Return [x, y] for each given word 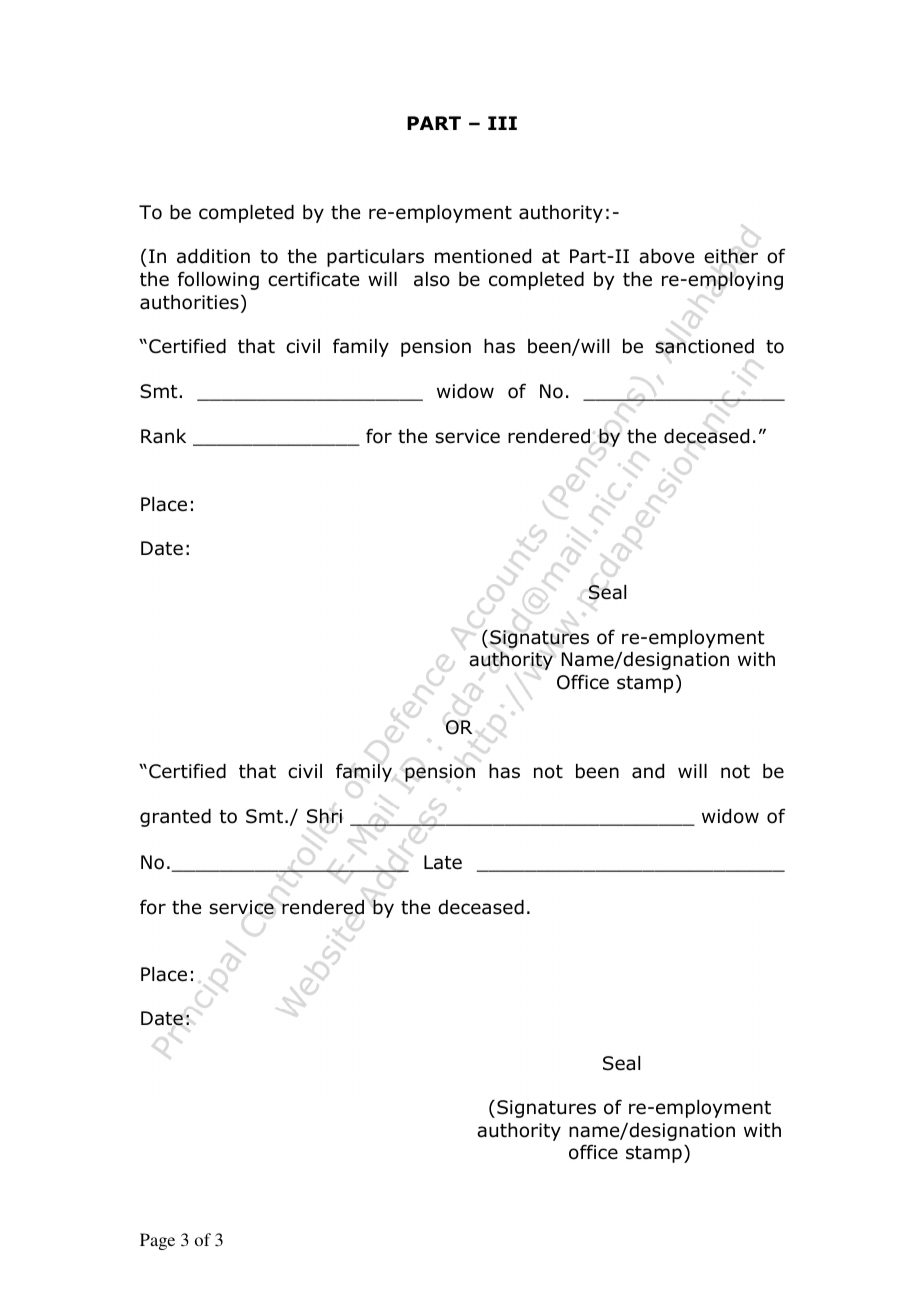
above [666, 256]
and [648, 771]
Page [157, 1241]
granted [175, 818]
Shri [324, 816]
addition [213, 256]
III [502, 123]
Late [443, 862]
